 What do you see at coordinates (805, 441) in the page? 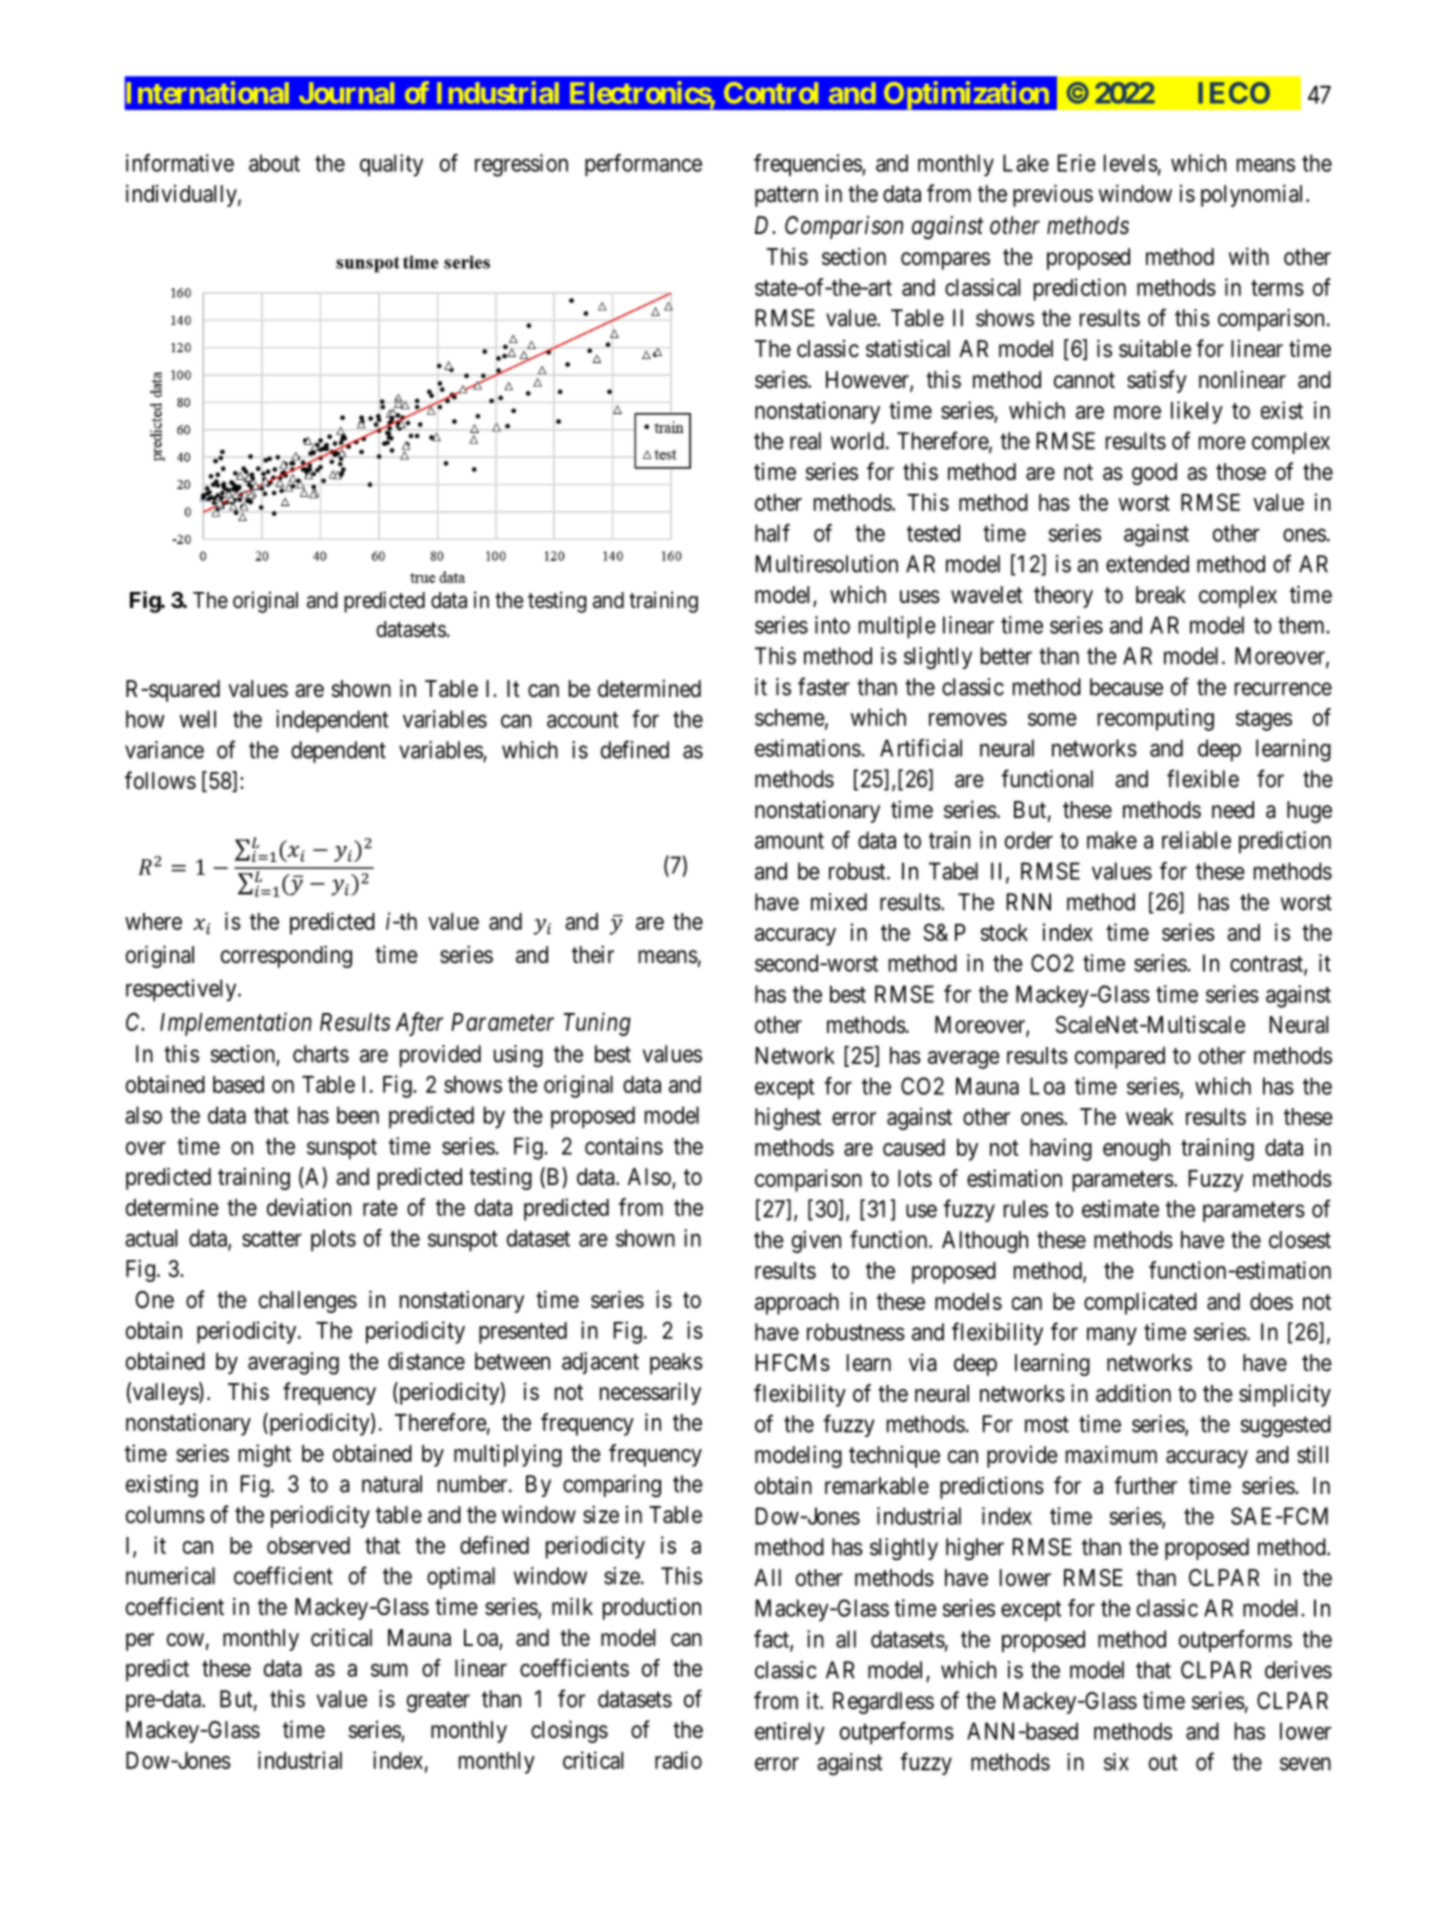
I see `real` at bounding box center [805, 441].
